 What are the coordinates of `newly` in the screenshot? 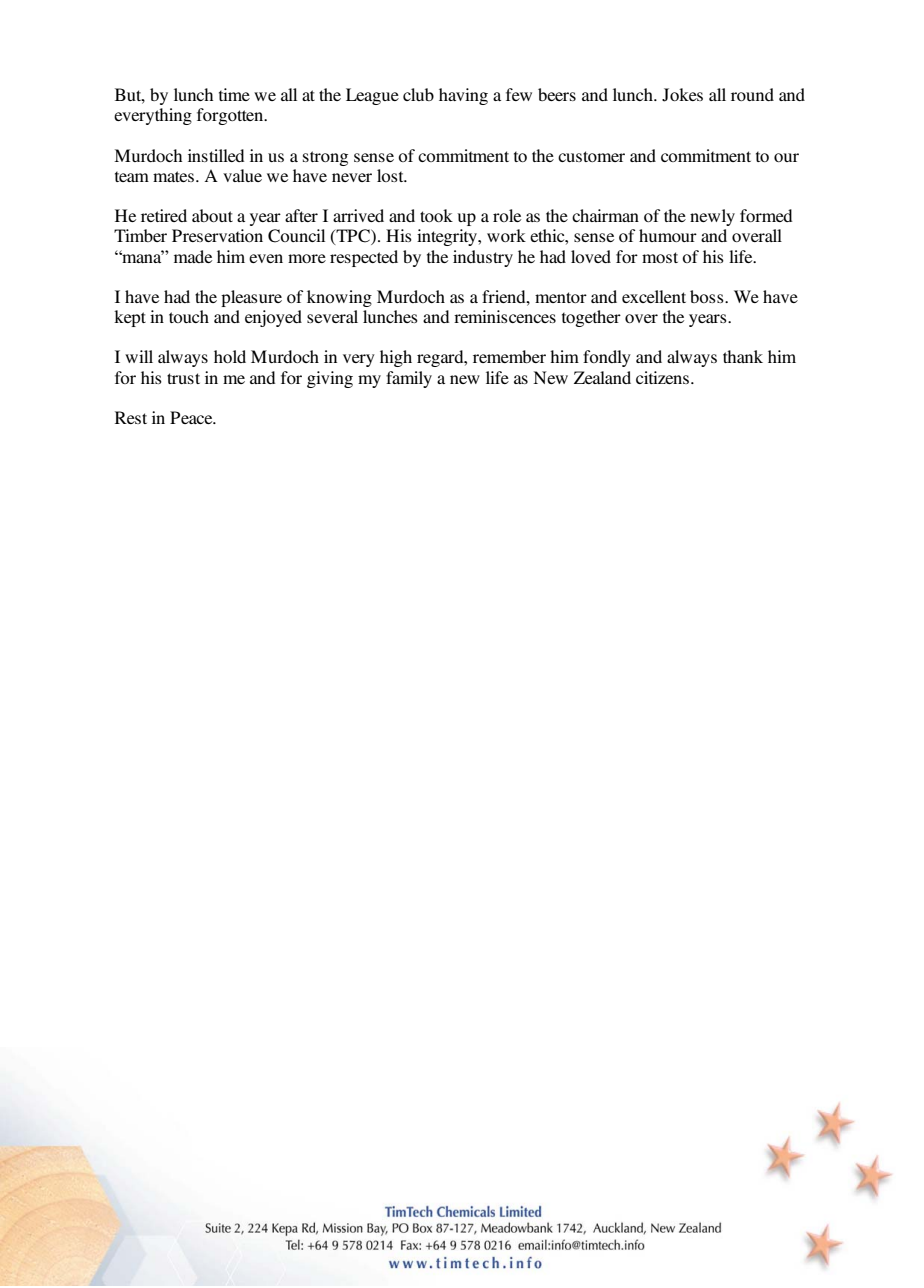 It's located at (712, 217).
